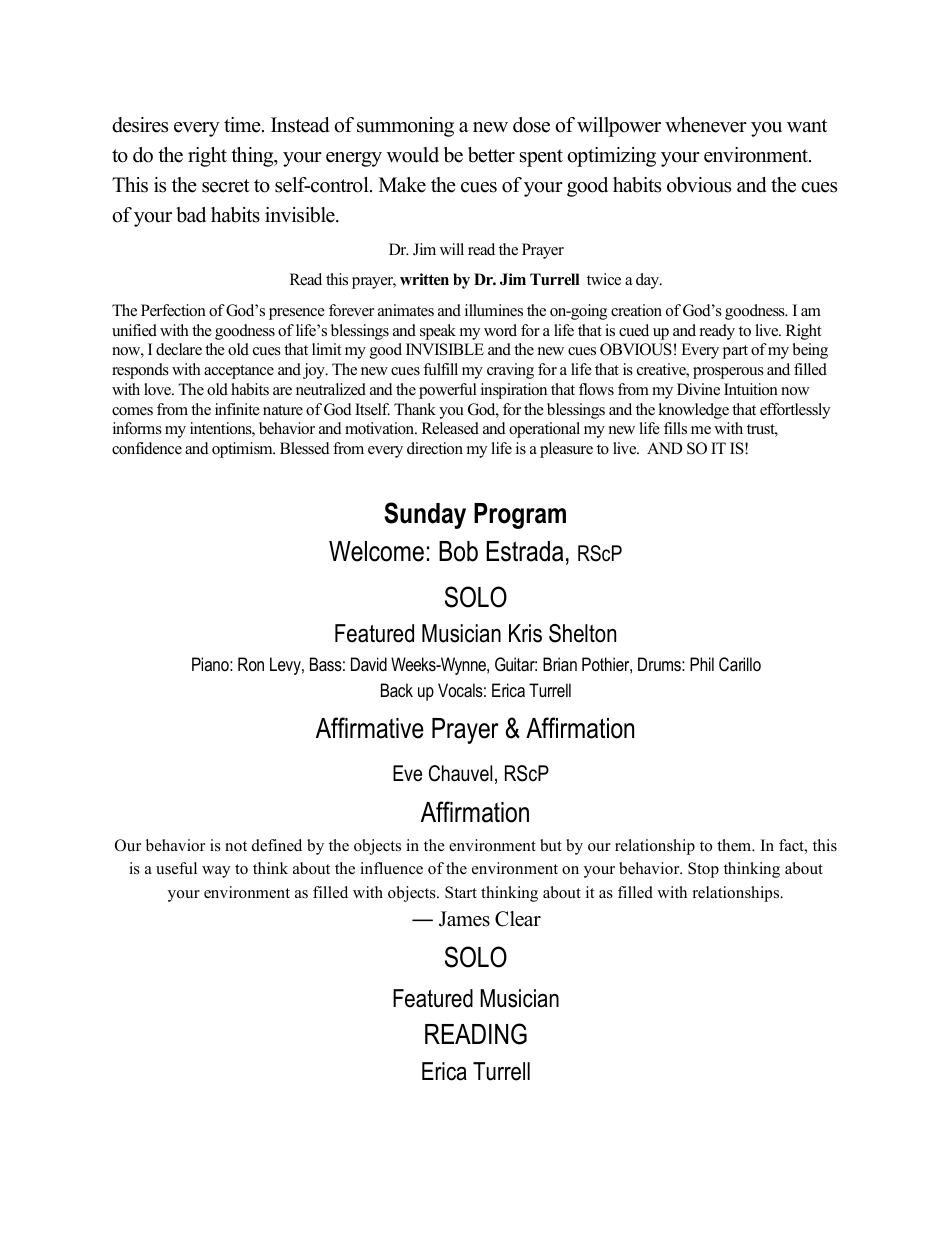  I want to click on fills, so click(675, 428).
